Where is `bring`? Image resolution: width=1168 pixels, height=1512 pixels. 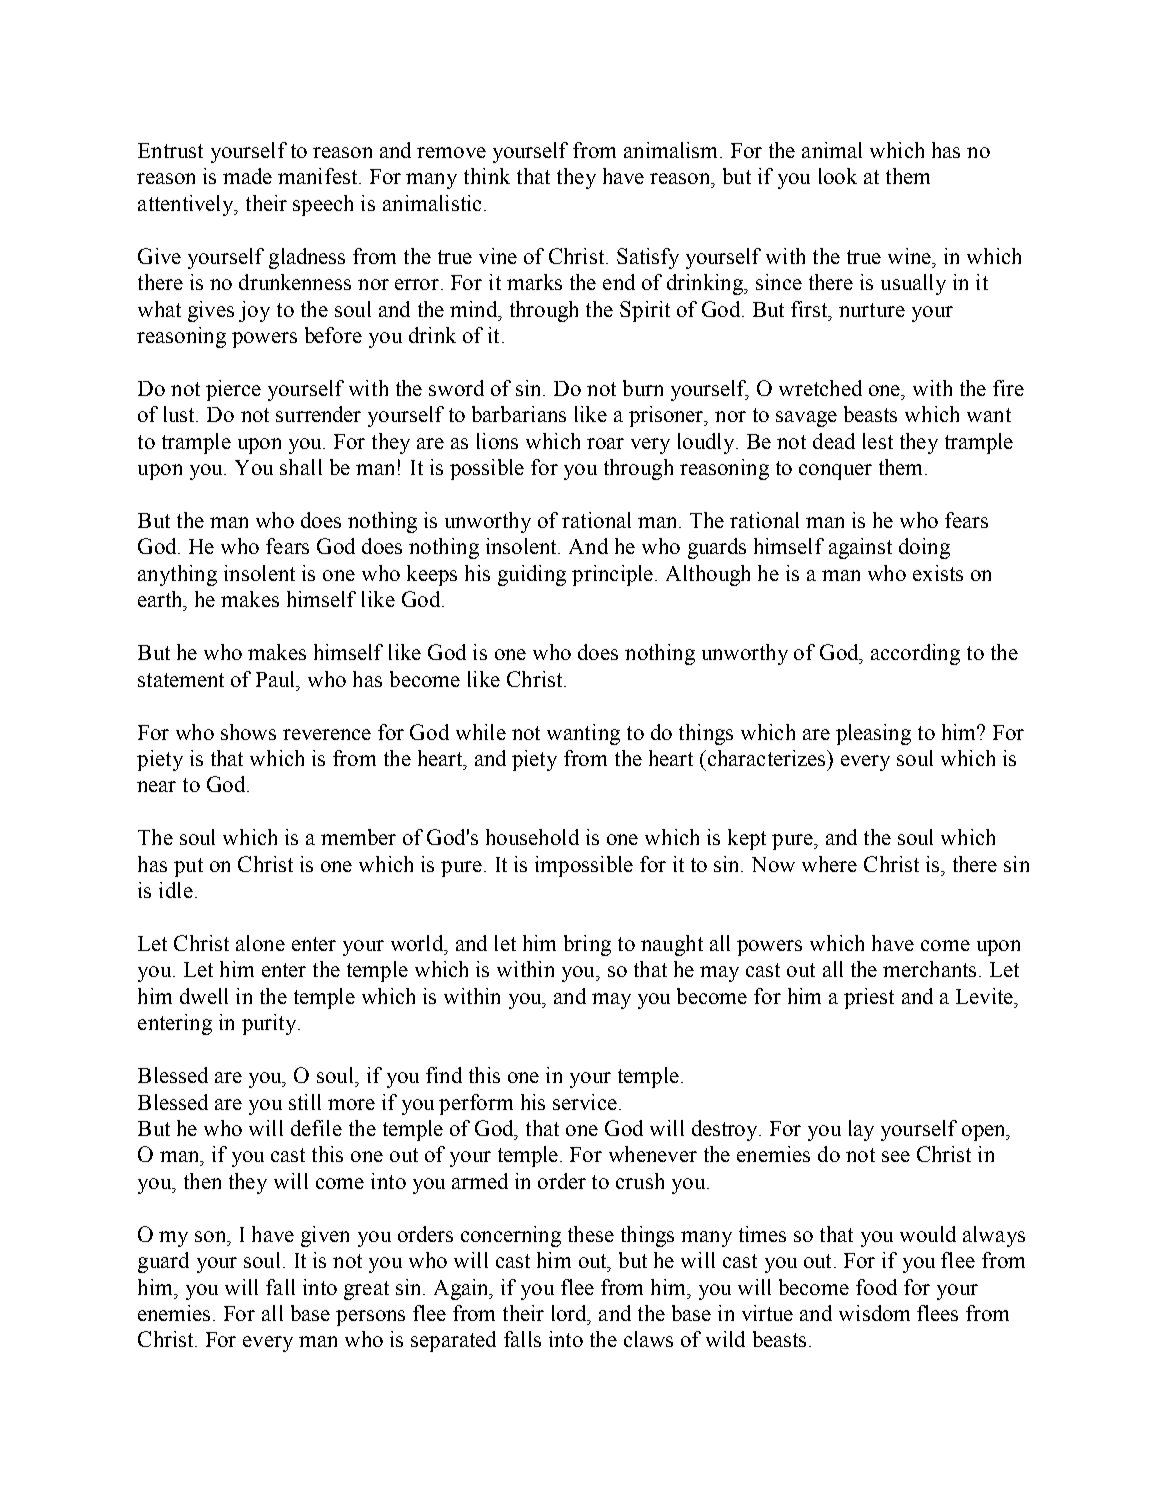
bring is located at coordinates (587, 945).
